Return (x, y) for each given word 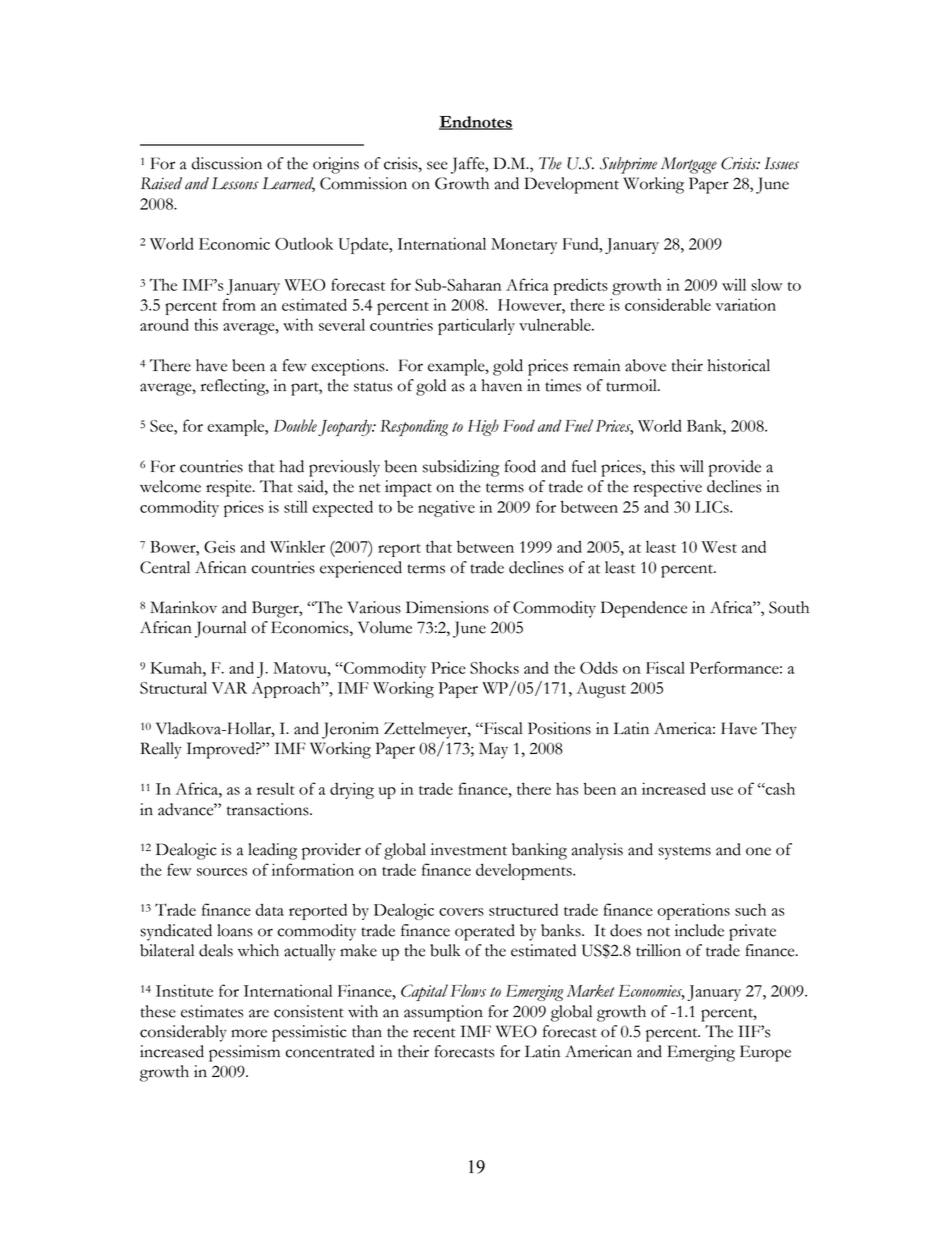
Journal (220, 629)
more (249, 1033)
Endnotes (476, 123)
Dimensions (447, 607)
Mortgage (689, 165)
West (719, 547)
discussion (227, 163)
